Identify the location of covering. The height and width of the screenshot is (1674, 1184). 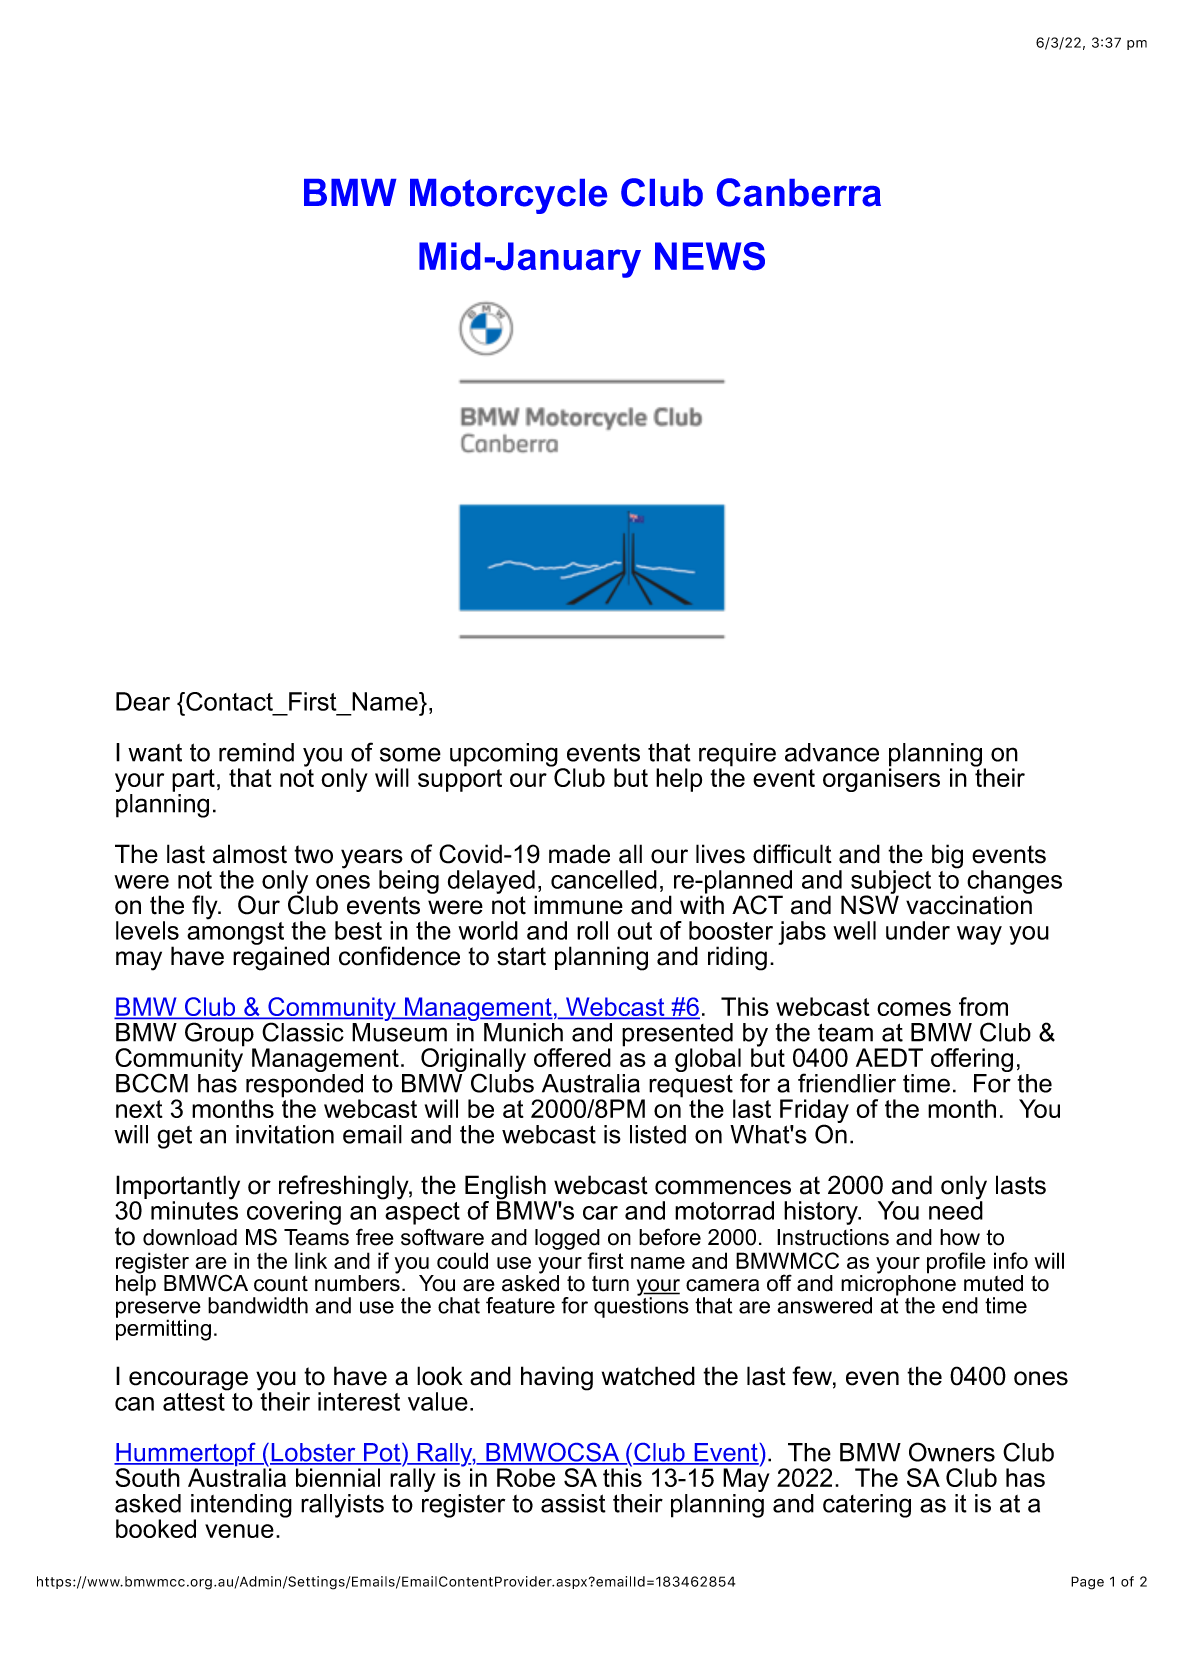
(294, 1213).
